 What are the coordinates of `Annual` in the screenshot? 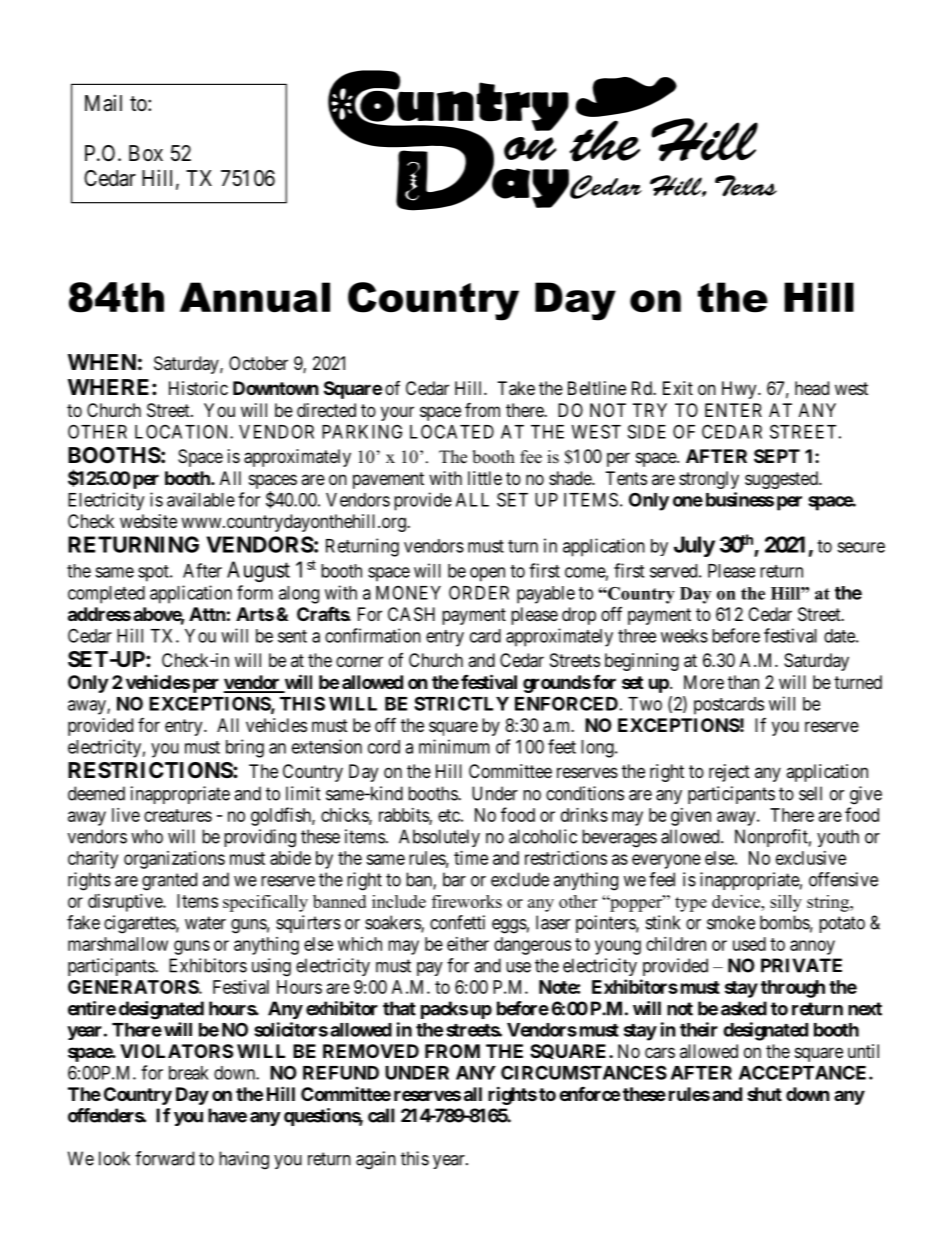 It's located at (255, 297).
